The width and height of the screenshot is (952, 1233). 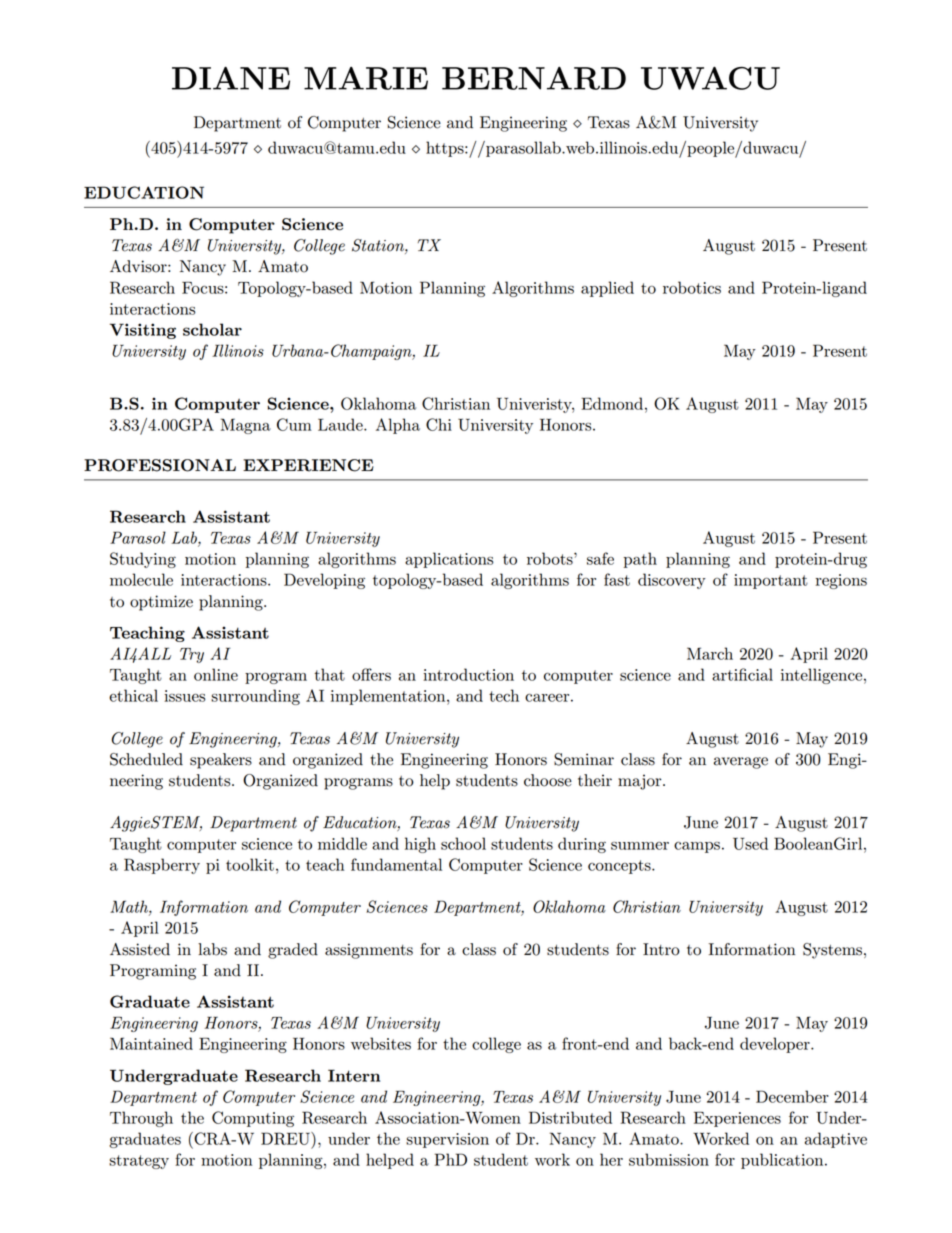 What do you see at coordinates (771, 581) in the screenshot?
I see `important` at bounding box center [771, 581].
